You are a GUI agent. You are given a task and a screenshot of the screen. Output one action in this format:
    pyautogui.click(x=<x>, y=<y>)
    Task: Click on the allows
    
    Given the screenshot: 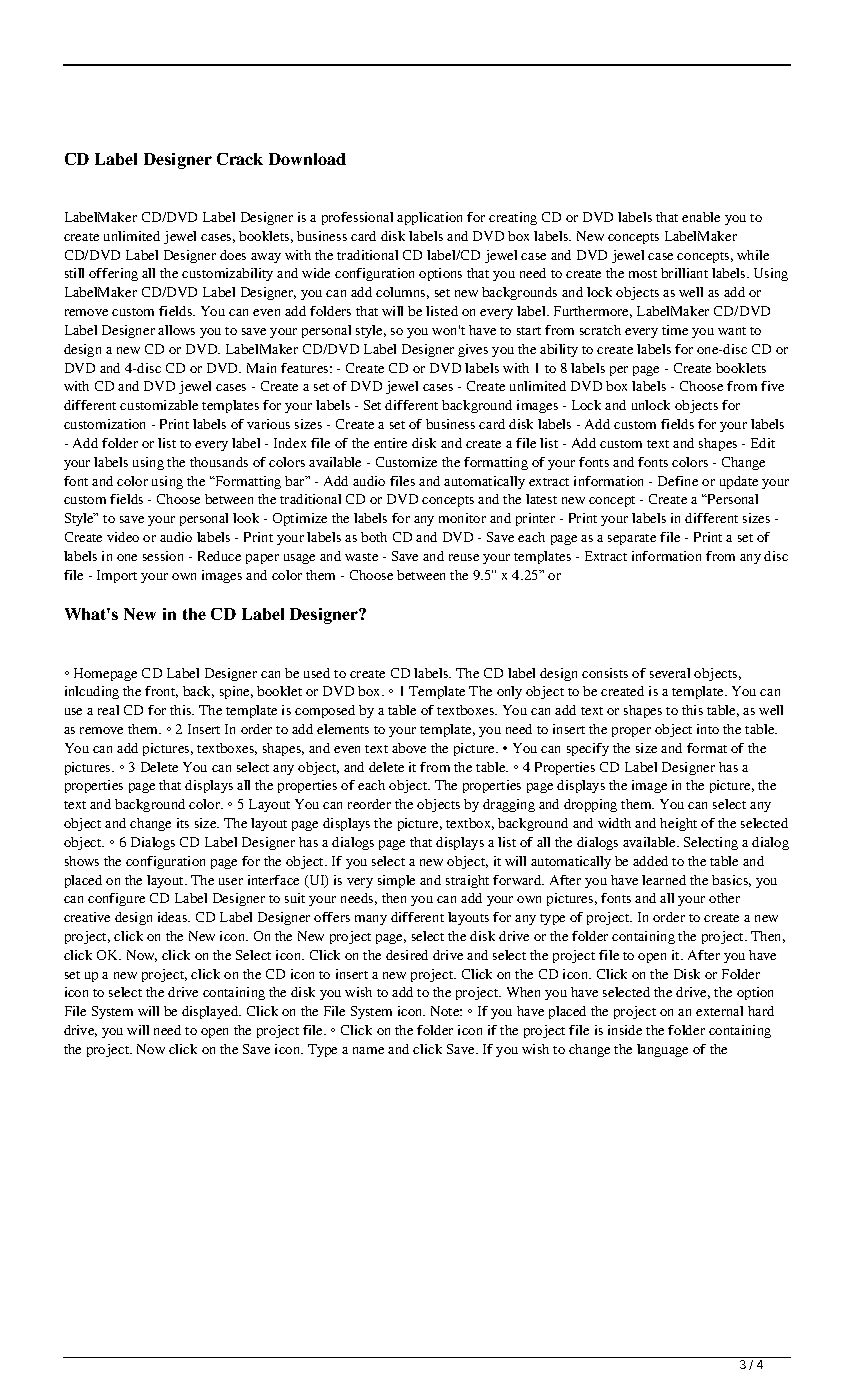 What is the action you would take?
    pyautogui.click(x=176, y=330)
